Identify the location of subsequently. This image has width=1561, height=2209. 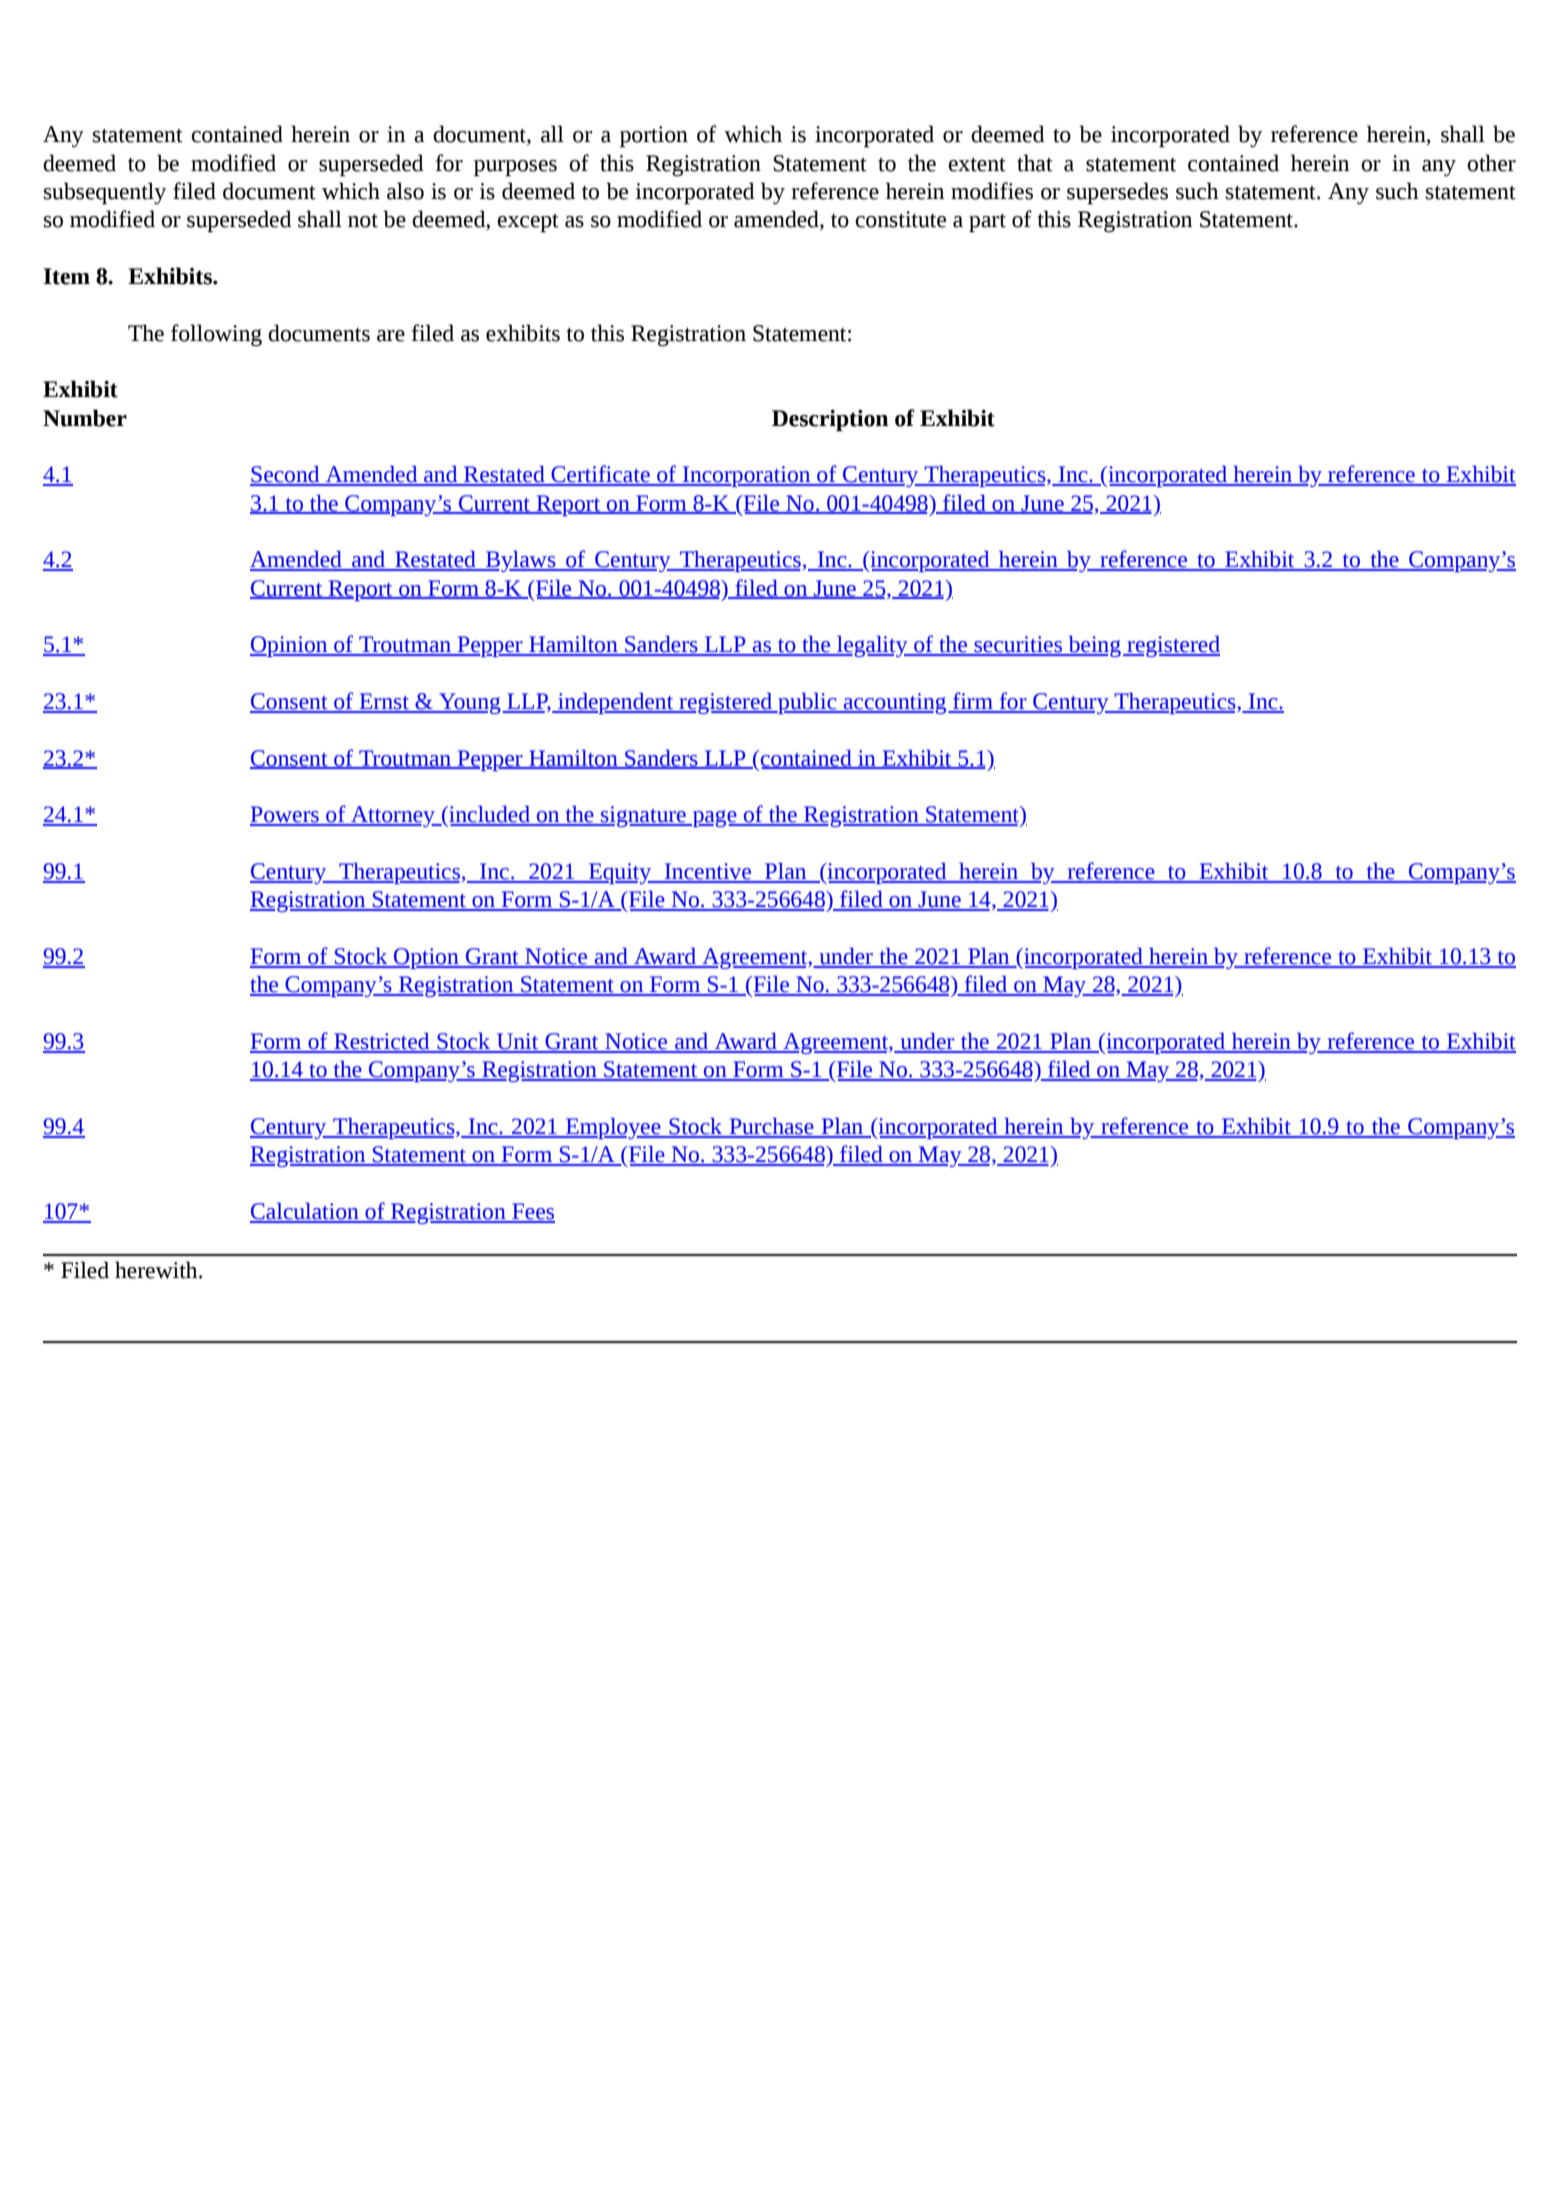
(105, 193).
